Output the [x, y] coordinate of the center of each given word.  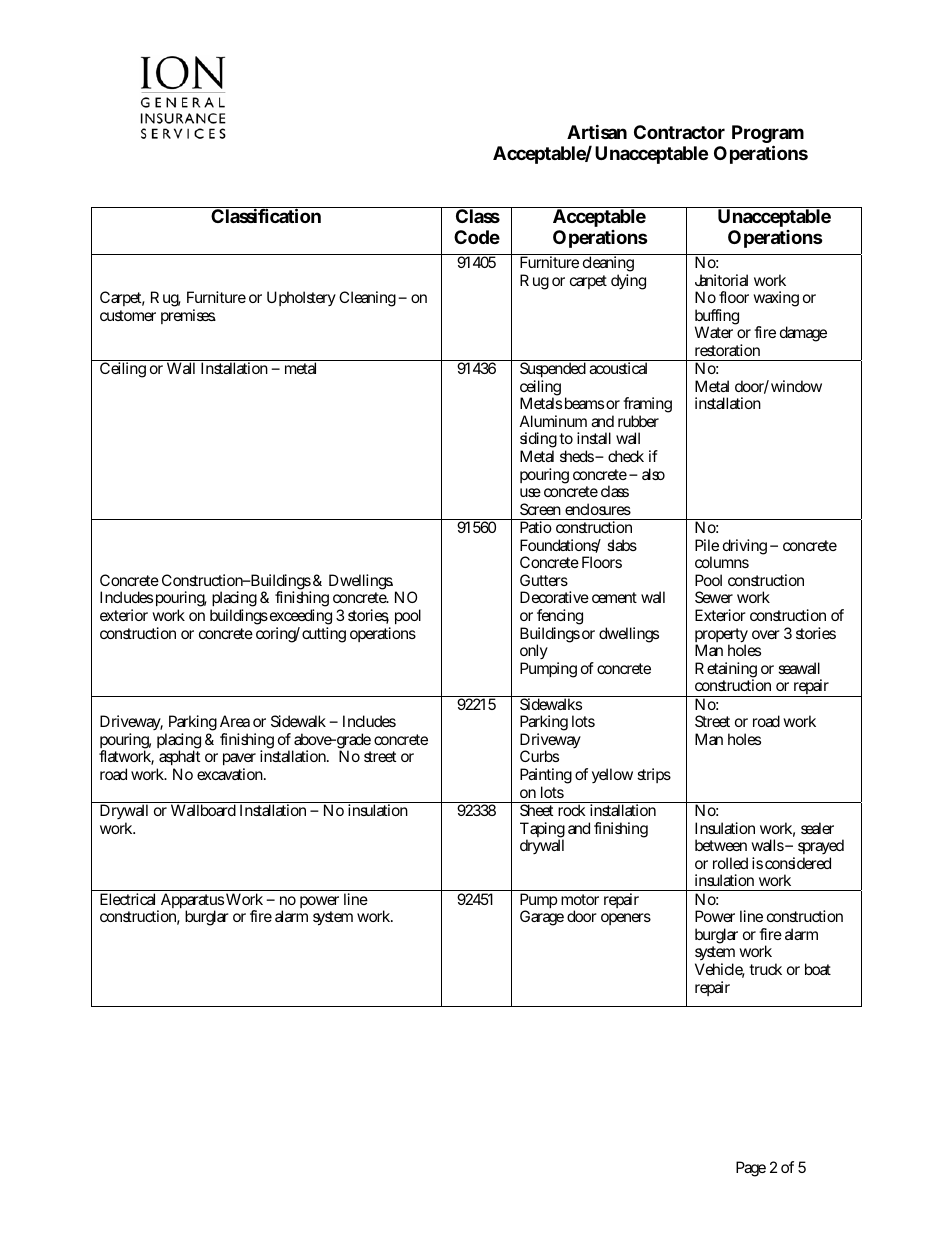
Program [768, 136]
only [534, 653]
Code [477, 237]
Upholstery [301, 298]
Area [235, 721]
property [721, 637]
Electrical [127, 899]
